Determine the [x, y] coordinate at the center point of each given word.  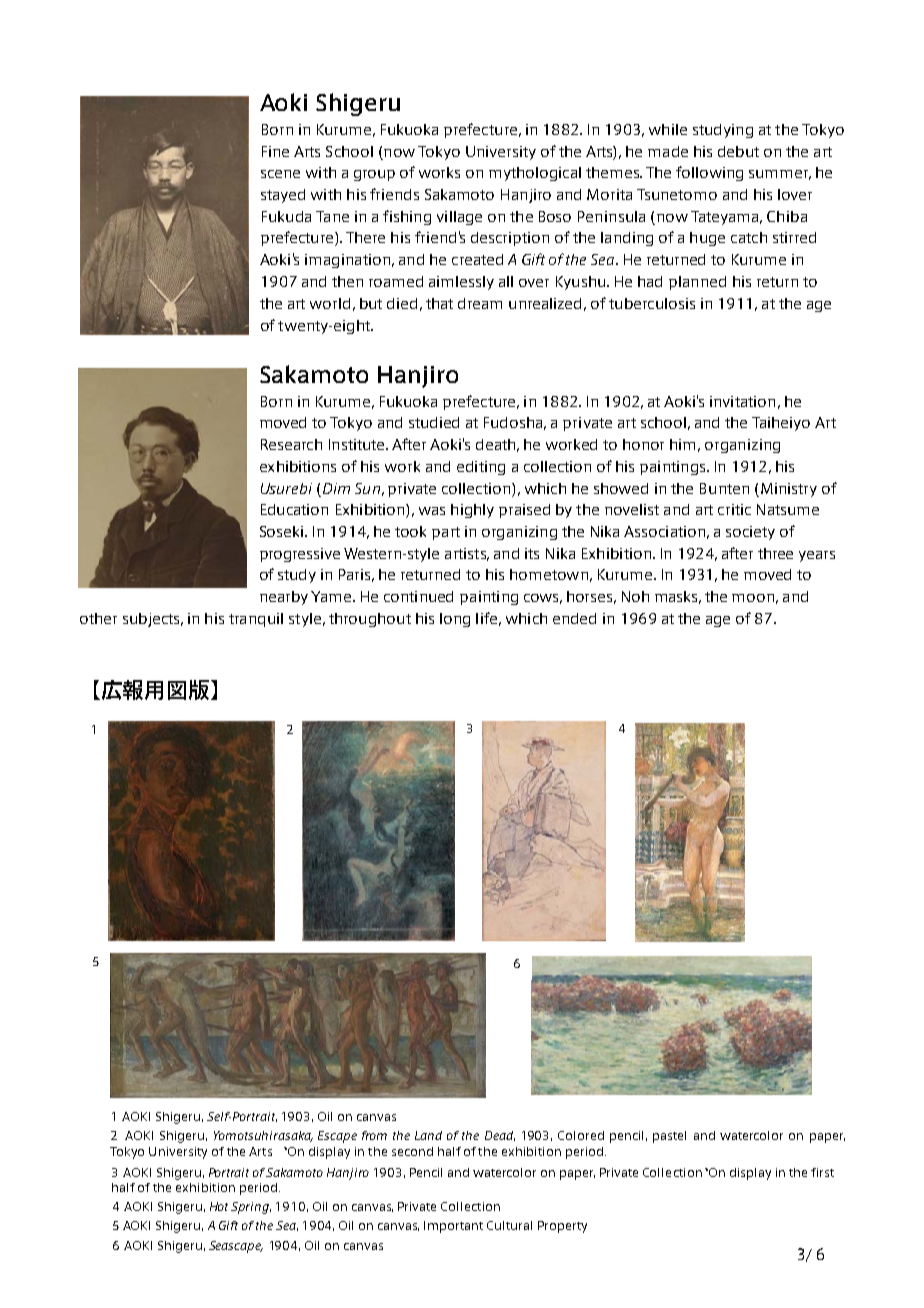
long [455, 620]
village [459, 218]
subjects [152, 620]
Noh [635, 596]
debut [738, 151]
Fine [275, 151]
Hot [221, 1206]
